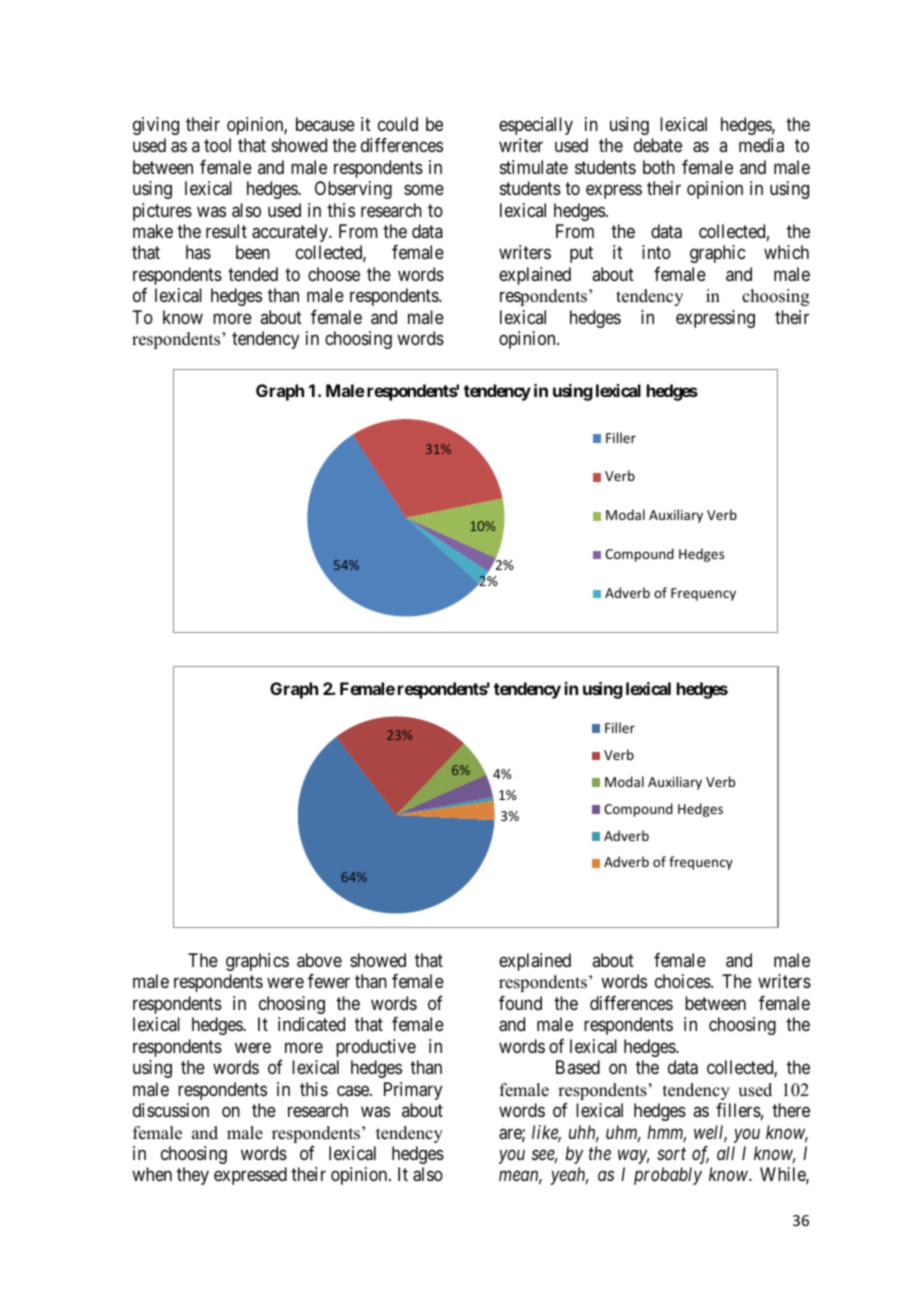 The height and width of the document is (1308, 924). I want to click on well, so click(710, 1133).
